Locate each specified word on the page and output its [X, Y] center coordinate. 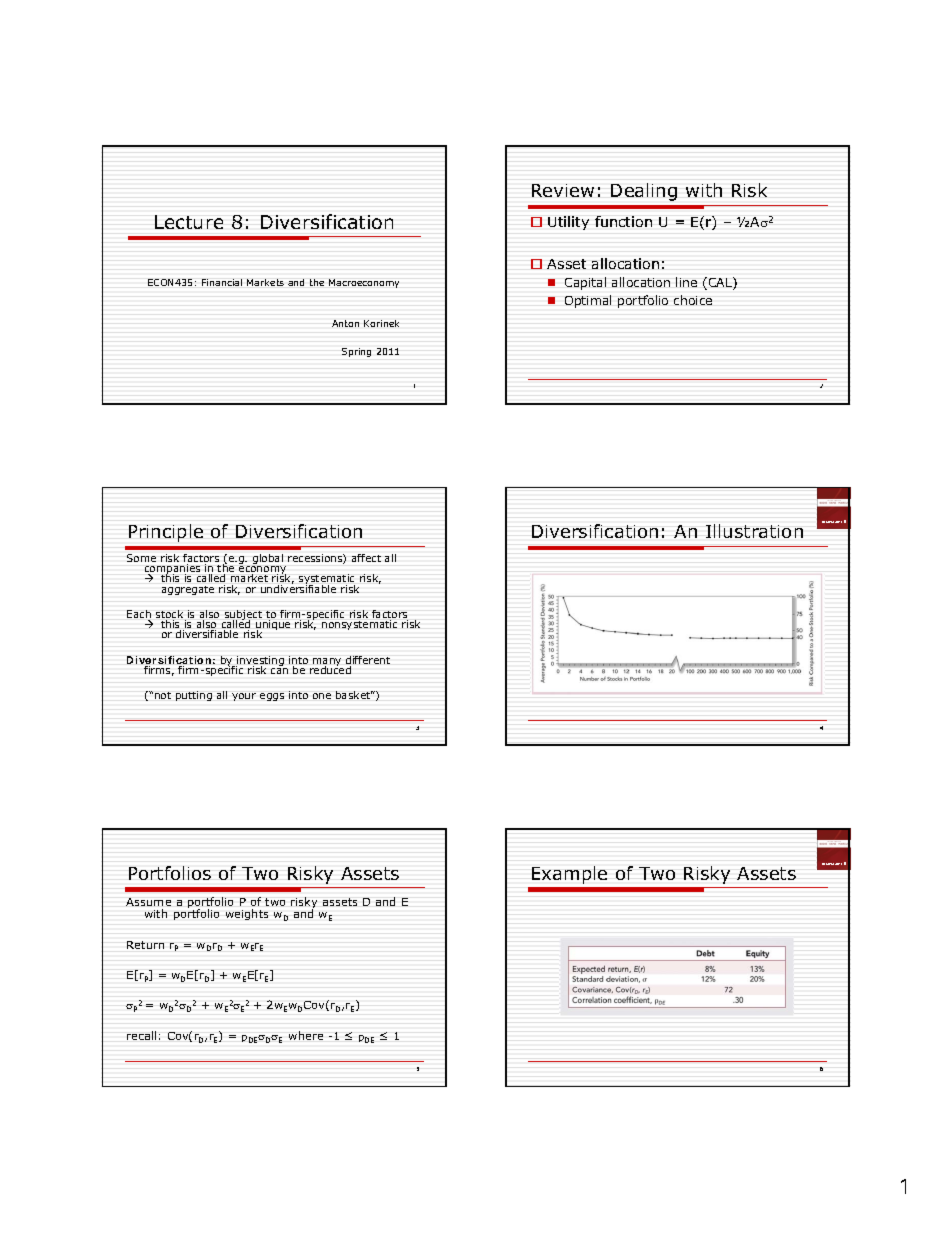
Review [563, 190]
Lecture [189, 222]
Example [569, 875]
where [306, 1035]
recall [141, 1035]
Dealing [644, 192]
